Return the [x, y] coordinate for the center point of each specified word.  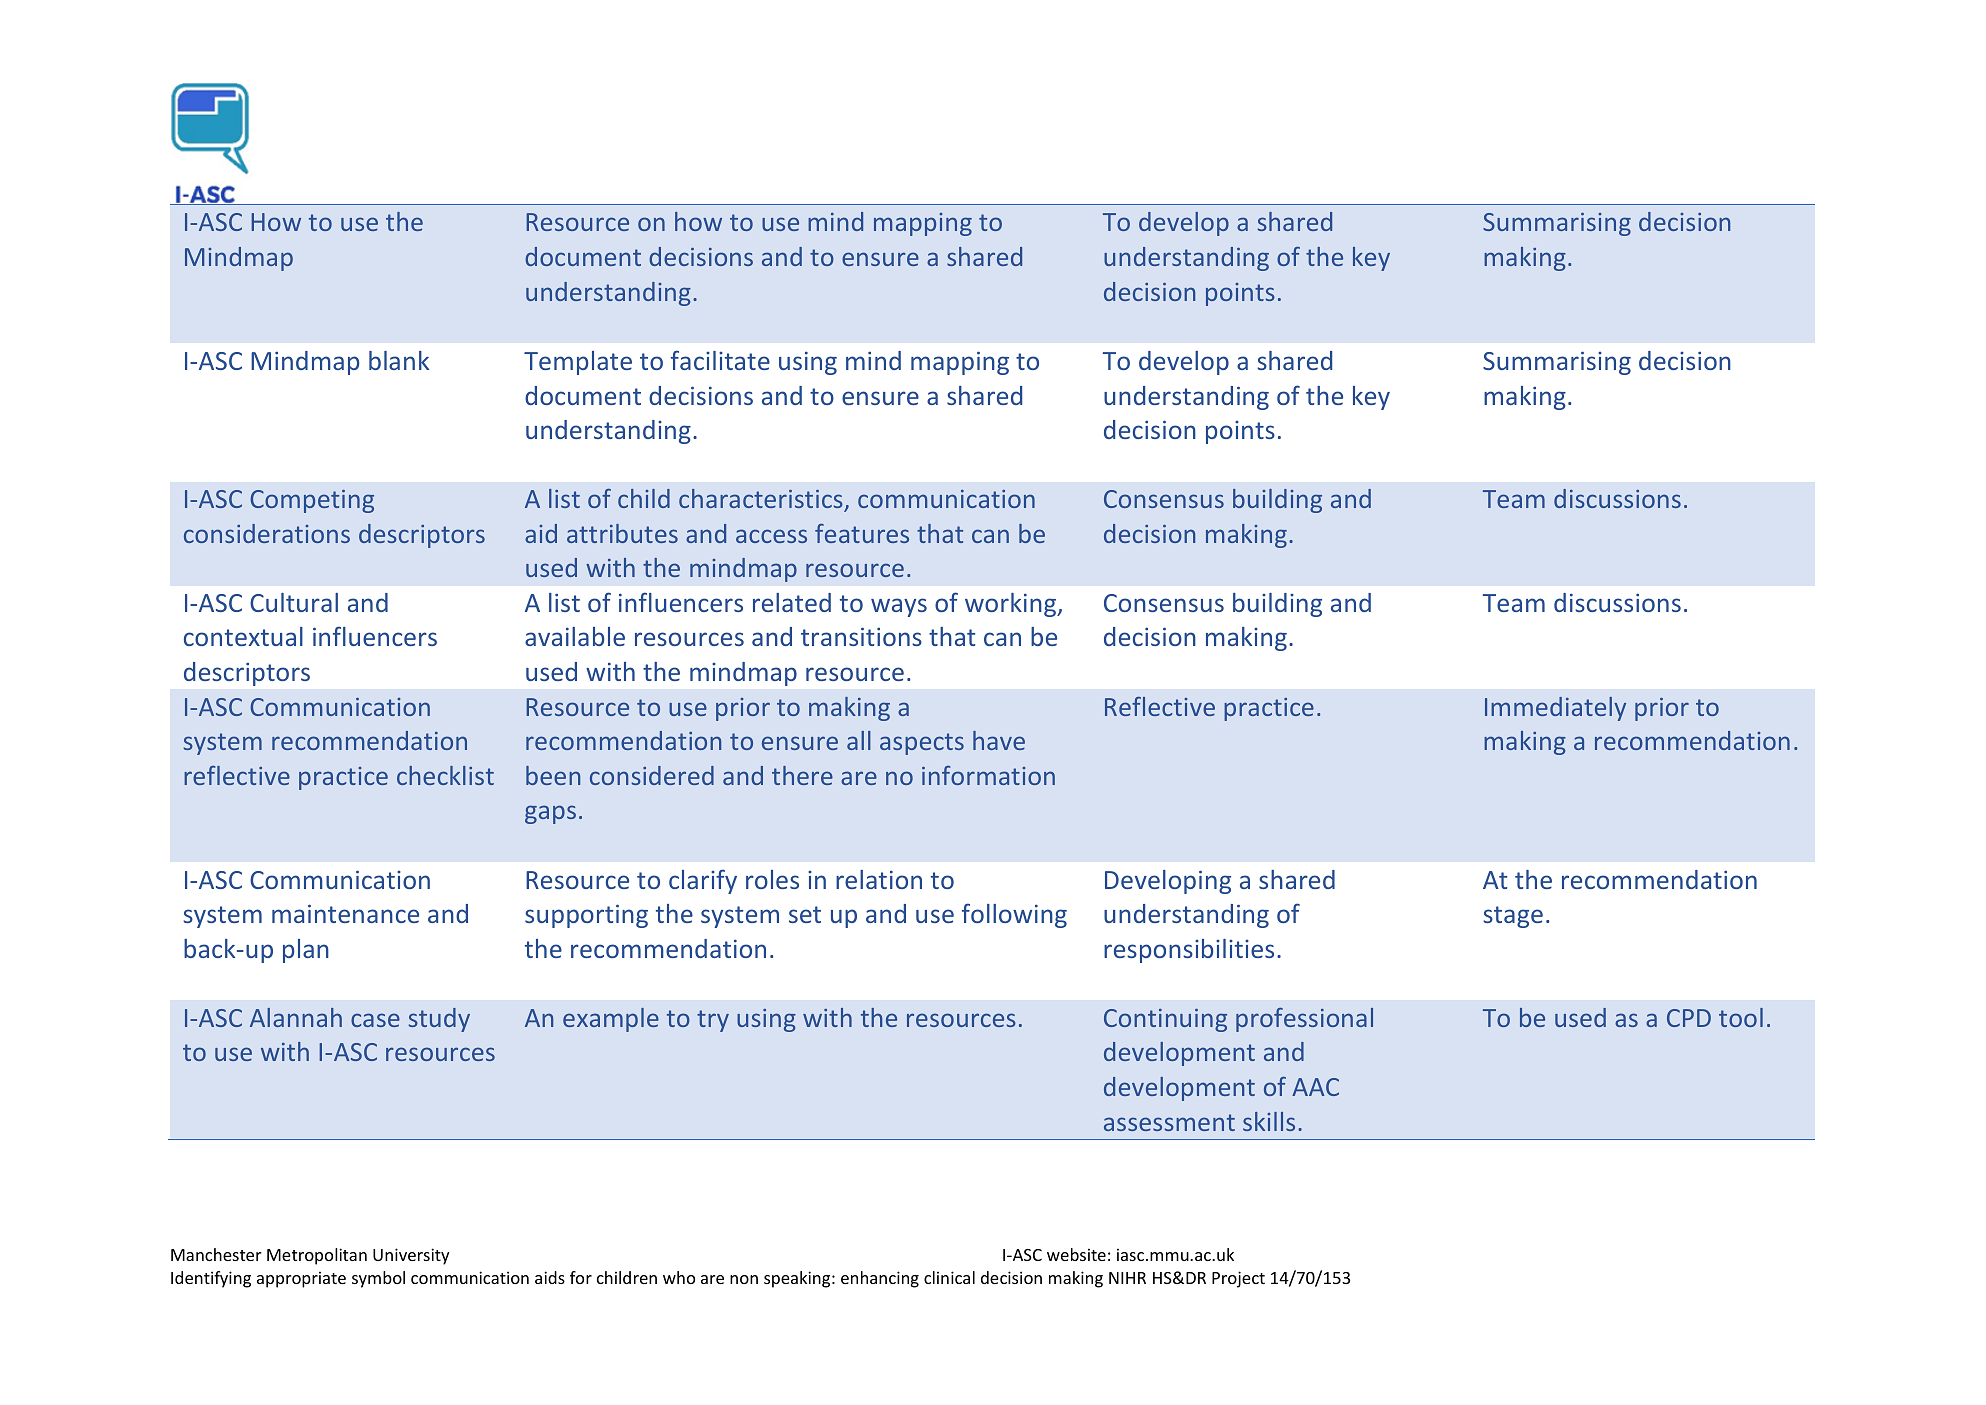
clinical [949, 1277]
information [988, 775]
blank [399, 360]
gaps [550, 814]
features [862, 533]
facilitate [720, 360]
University [411, 1256]
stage [1513, 917]
